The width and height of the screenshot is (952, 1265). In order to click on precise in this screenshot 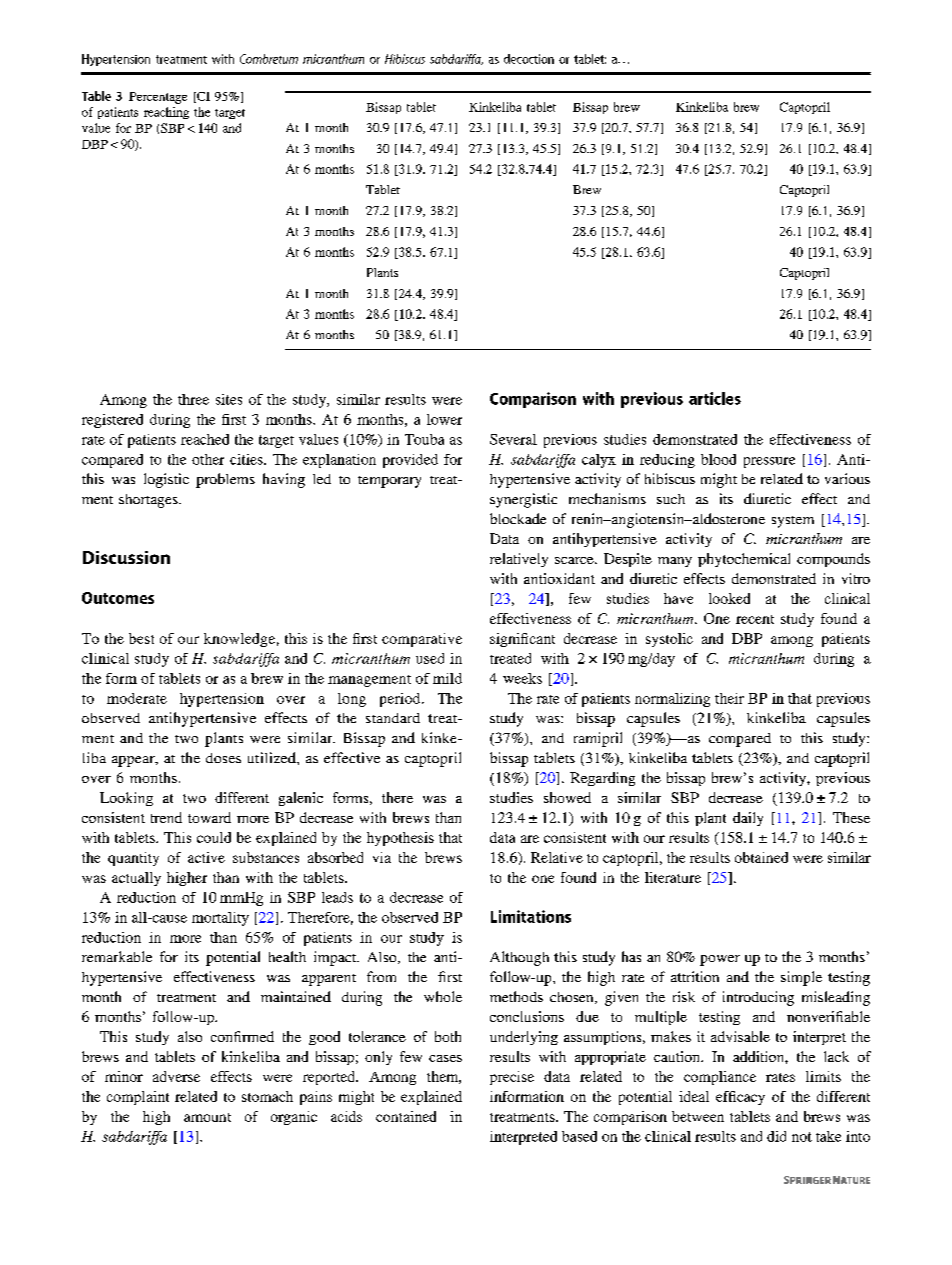, I will do `click(512, 1078)`.
